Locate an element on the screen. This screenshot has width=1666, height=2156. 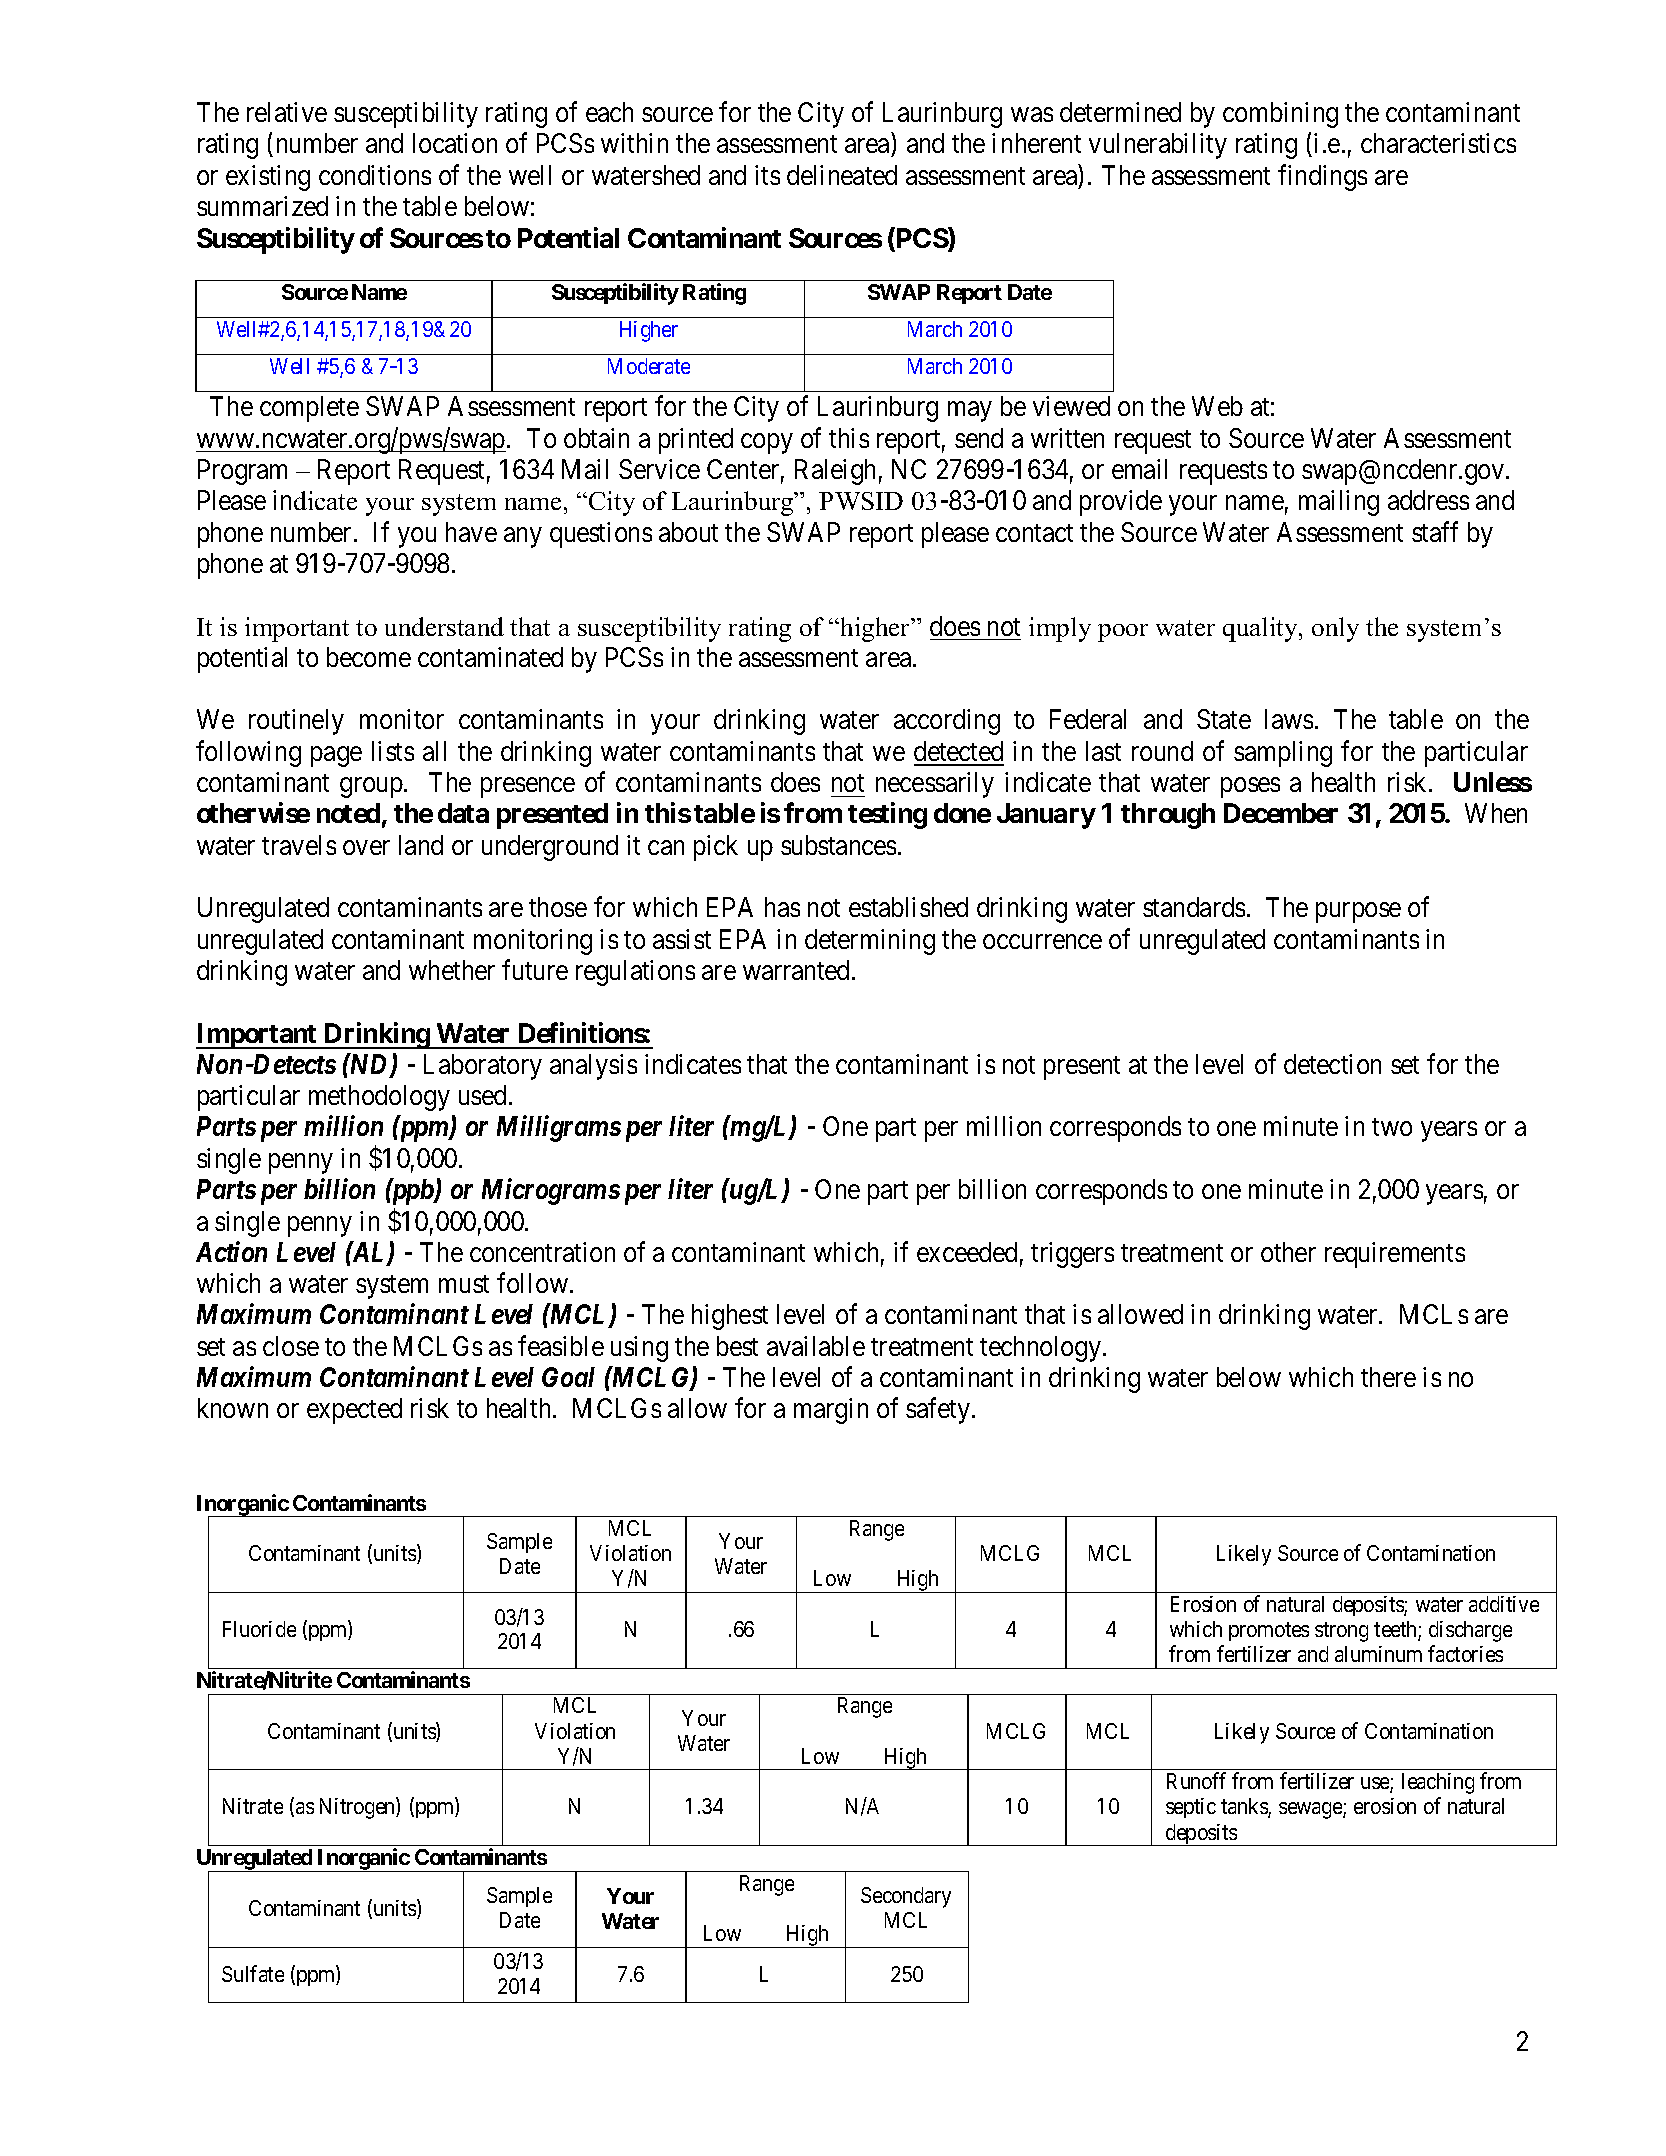
methodology is located at coordinates (379, 1098).
